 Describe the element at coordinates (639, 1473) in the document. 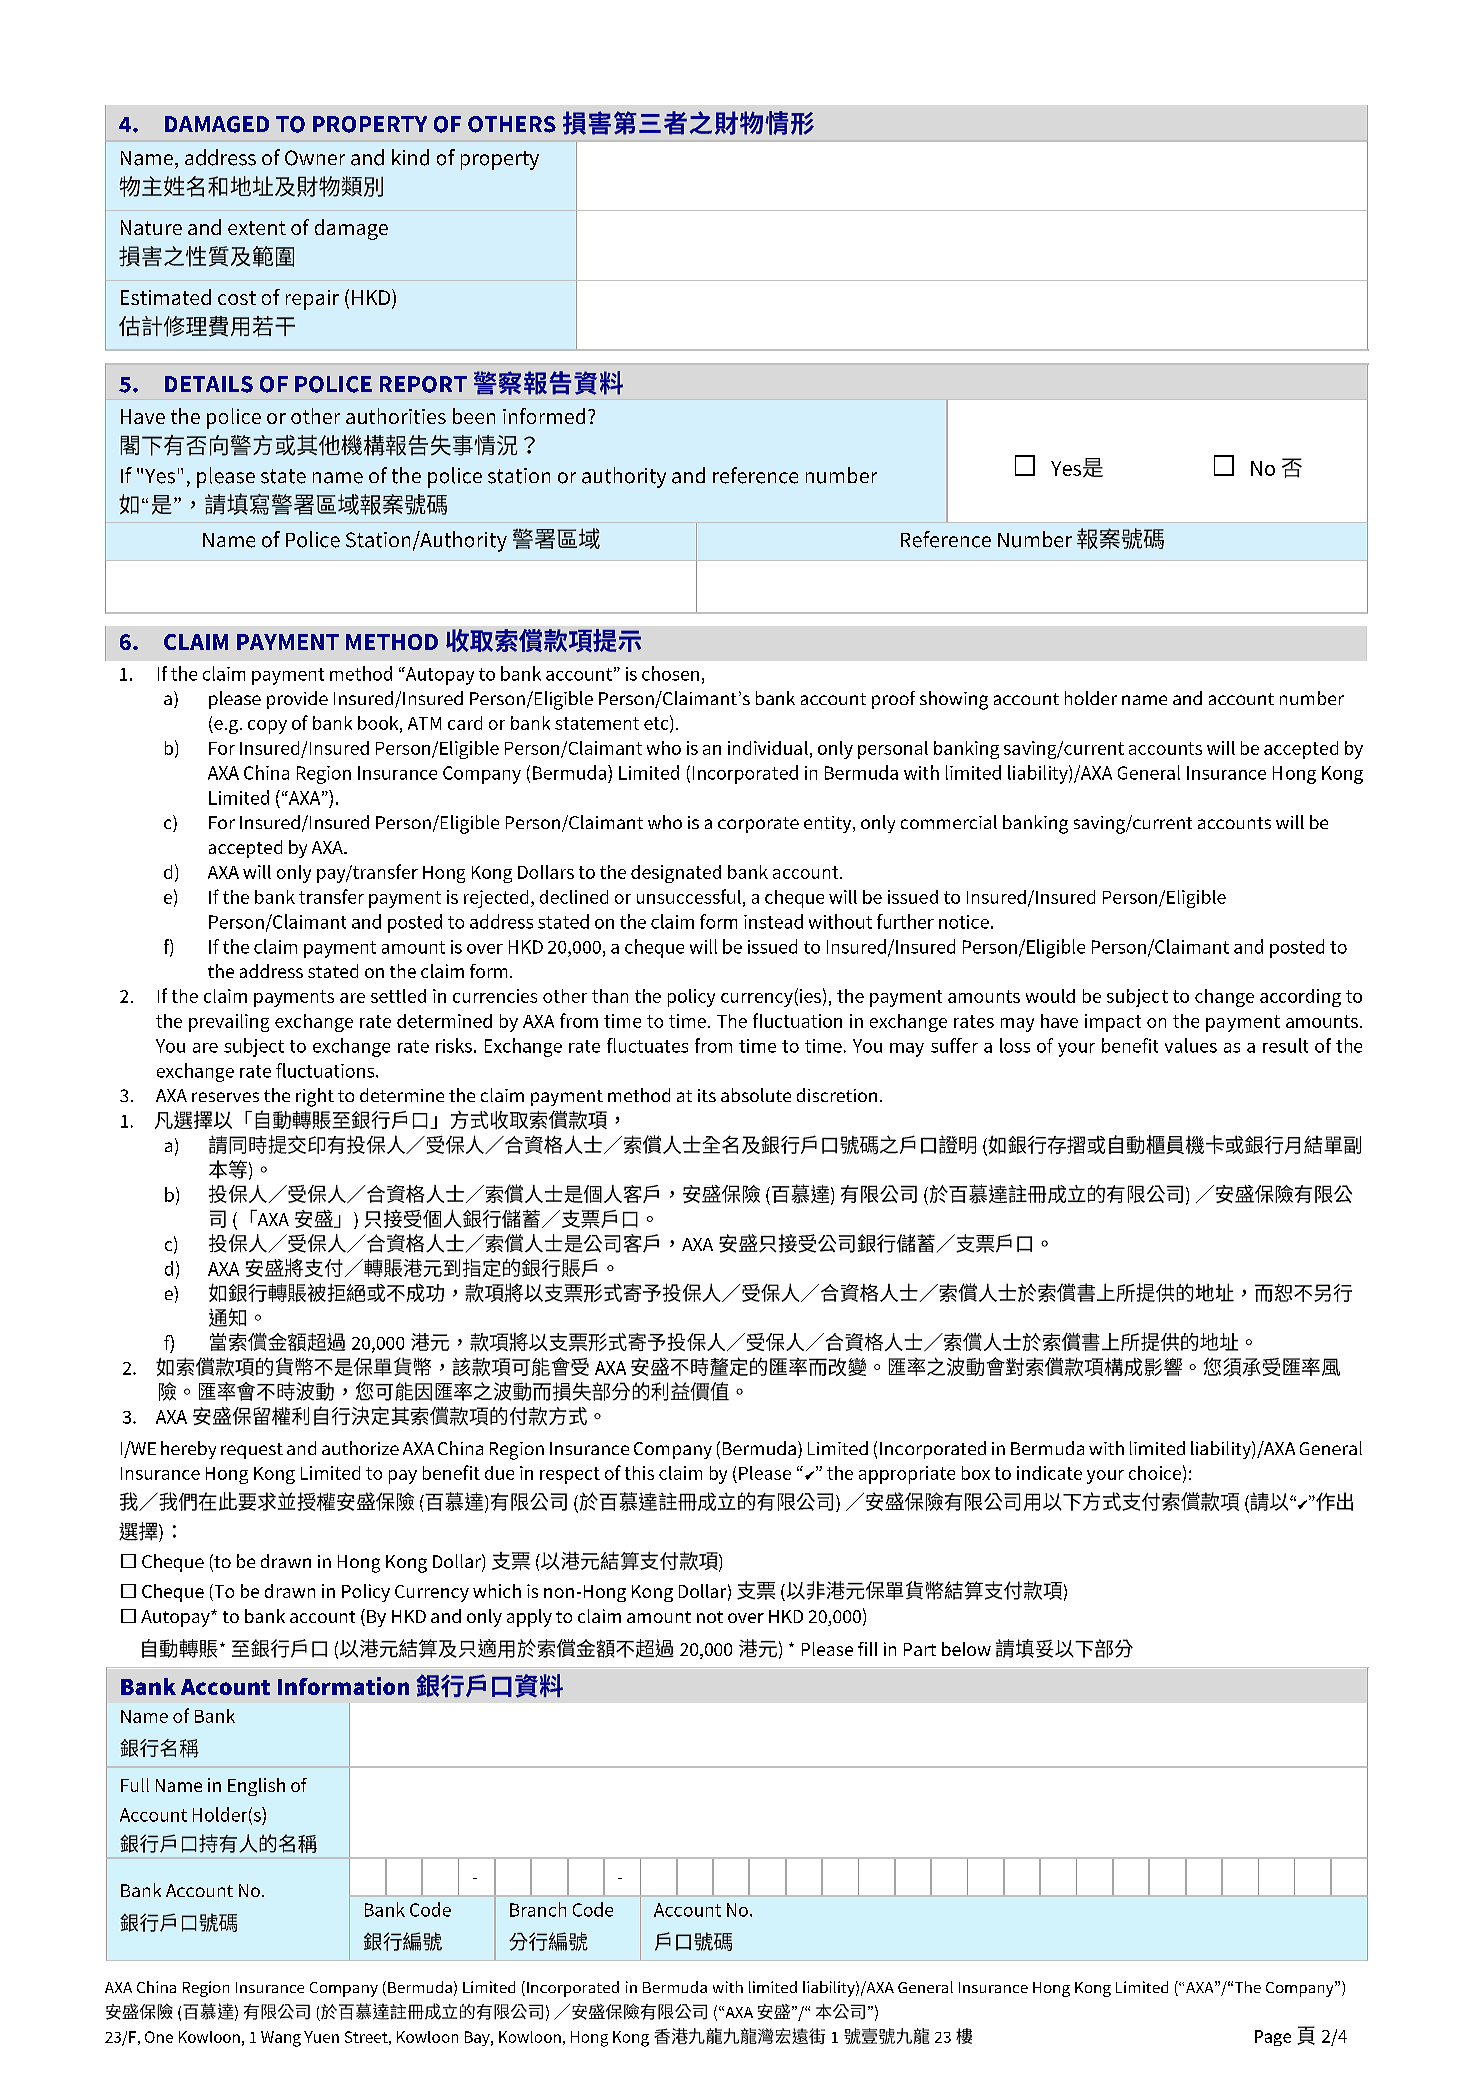

I see `this` at that location.
